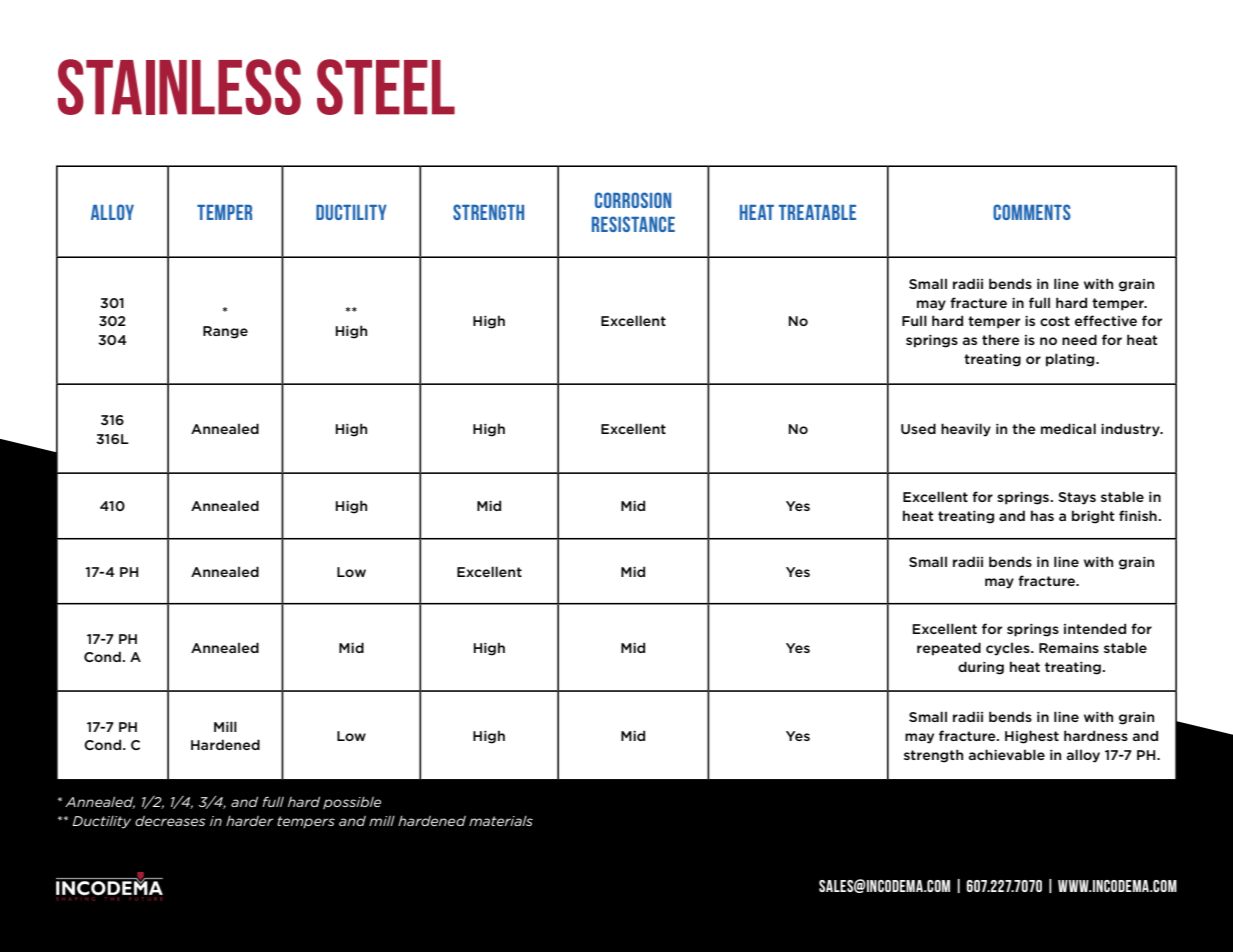  Describe the element at coordinates (633, 224) in the screenshot. I see `RESISTANCE` at that location.
